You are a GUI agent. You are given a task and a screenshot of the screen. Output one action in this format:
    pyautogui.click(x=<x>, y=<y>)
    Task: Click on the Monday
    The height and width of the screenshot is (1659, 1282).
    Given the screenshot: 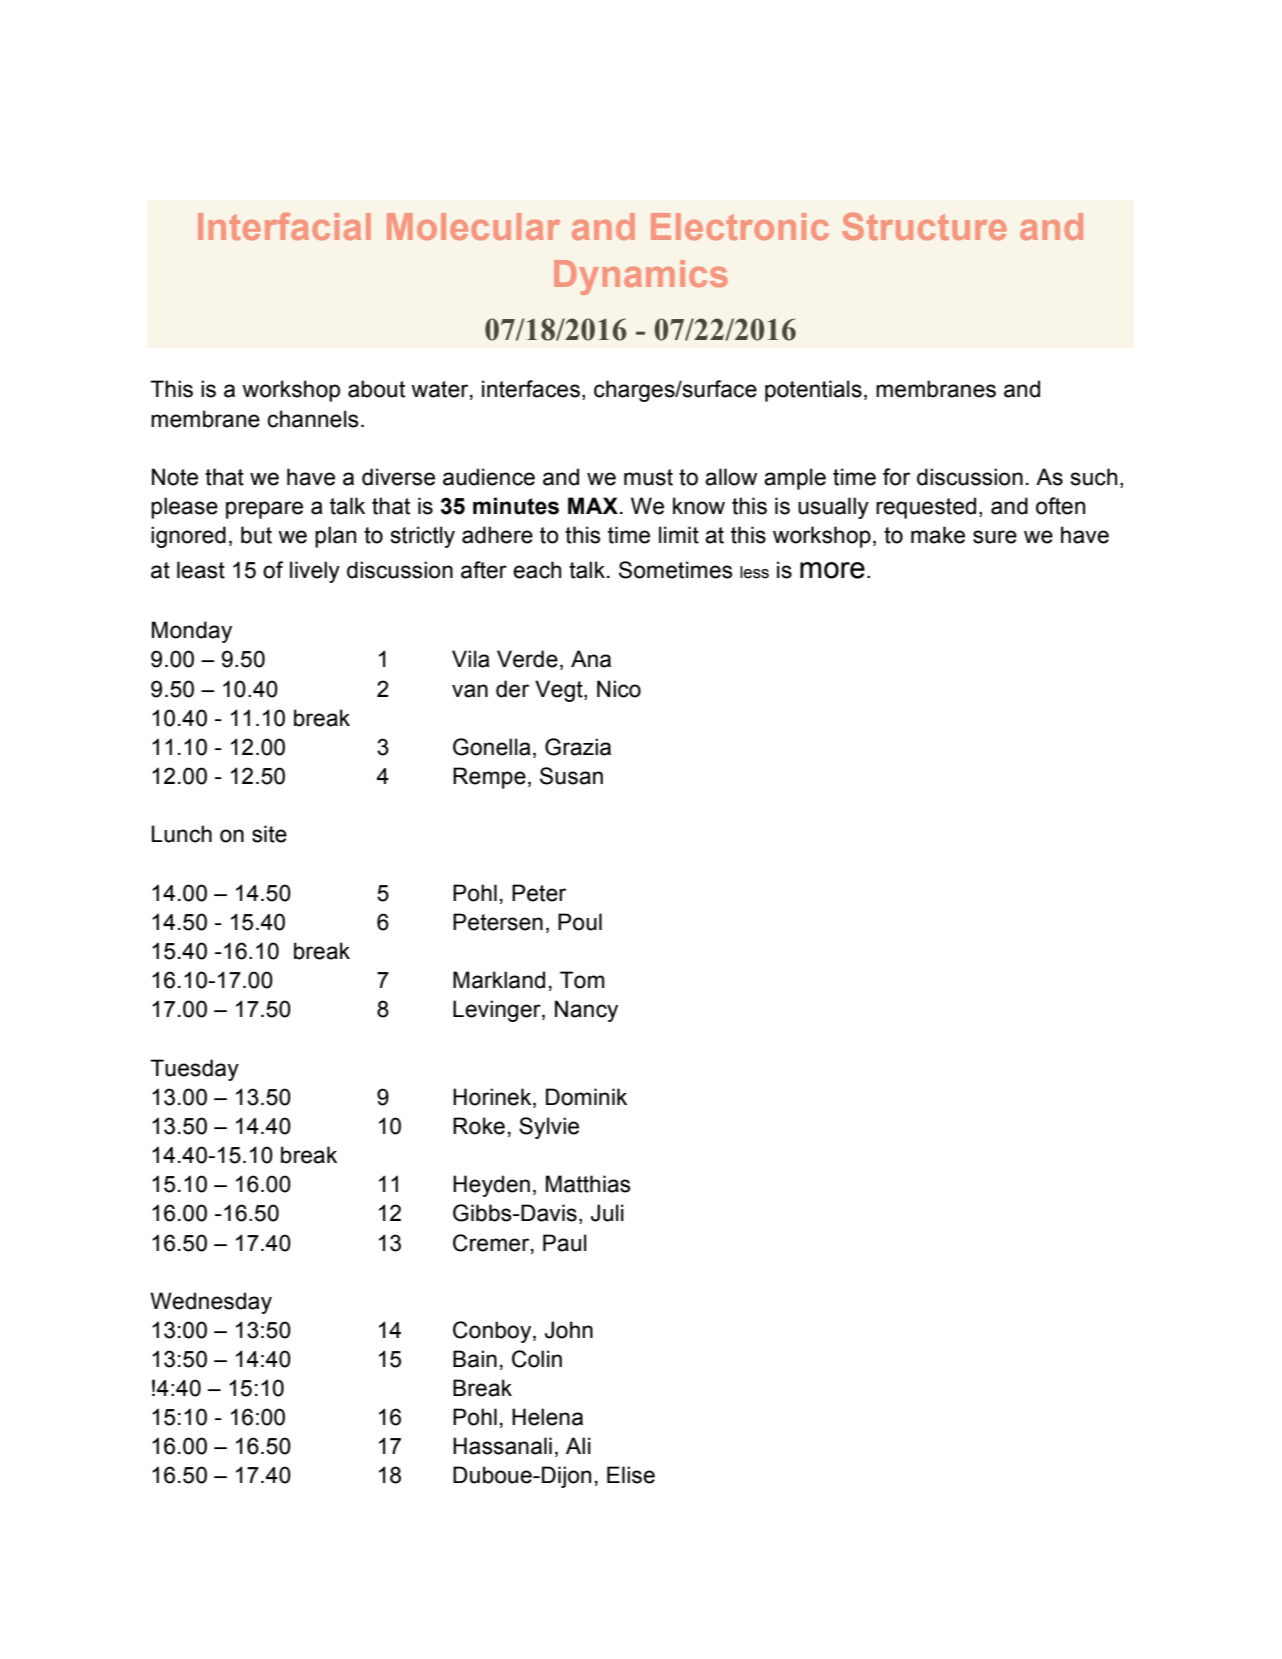 What is the action you would take?
    pyautogui.click(x=192, y=632)
